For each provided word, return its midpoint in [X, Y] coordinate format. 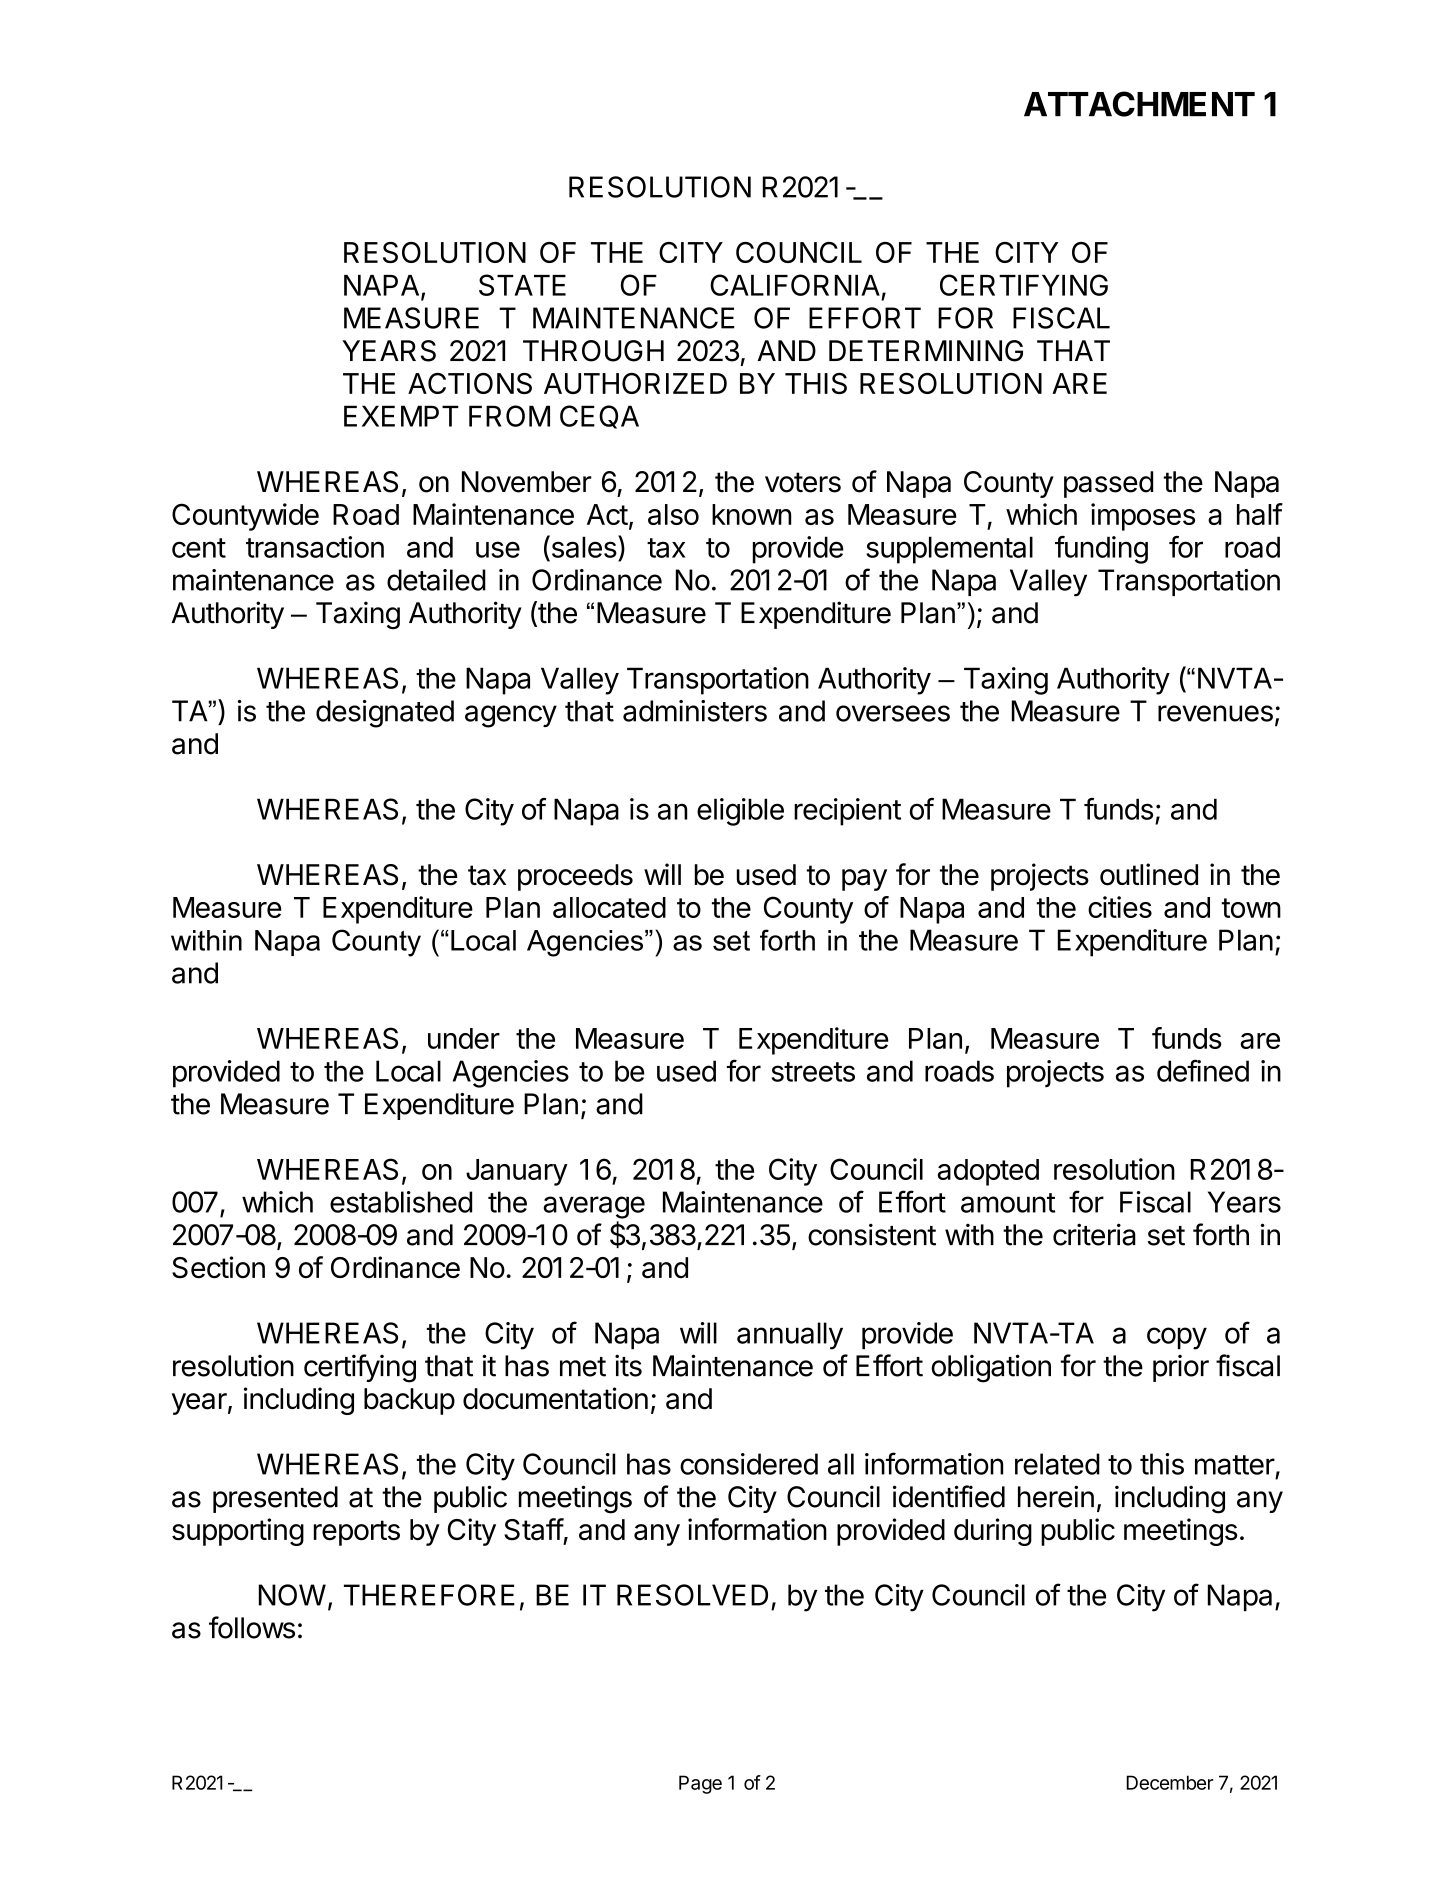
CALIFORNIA [795, 285]
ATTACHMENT [1139, 104]
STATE [522, 285]
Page [700, 1784]
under [464, 1038]
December [1170, 1782]
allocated [609, 907]
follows [252, 1627]
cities [1120, 907]
